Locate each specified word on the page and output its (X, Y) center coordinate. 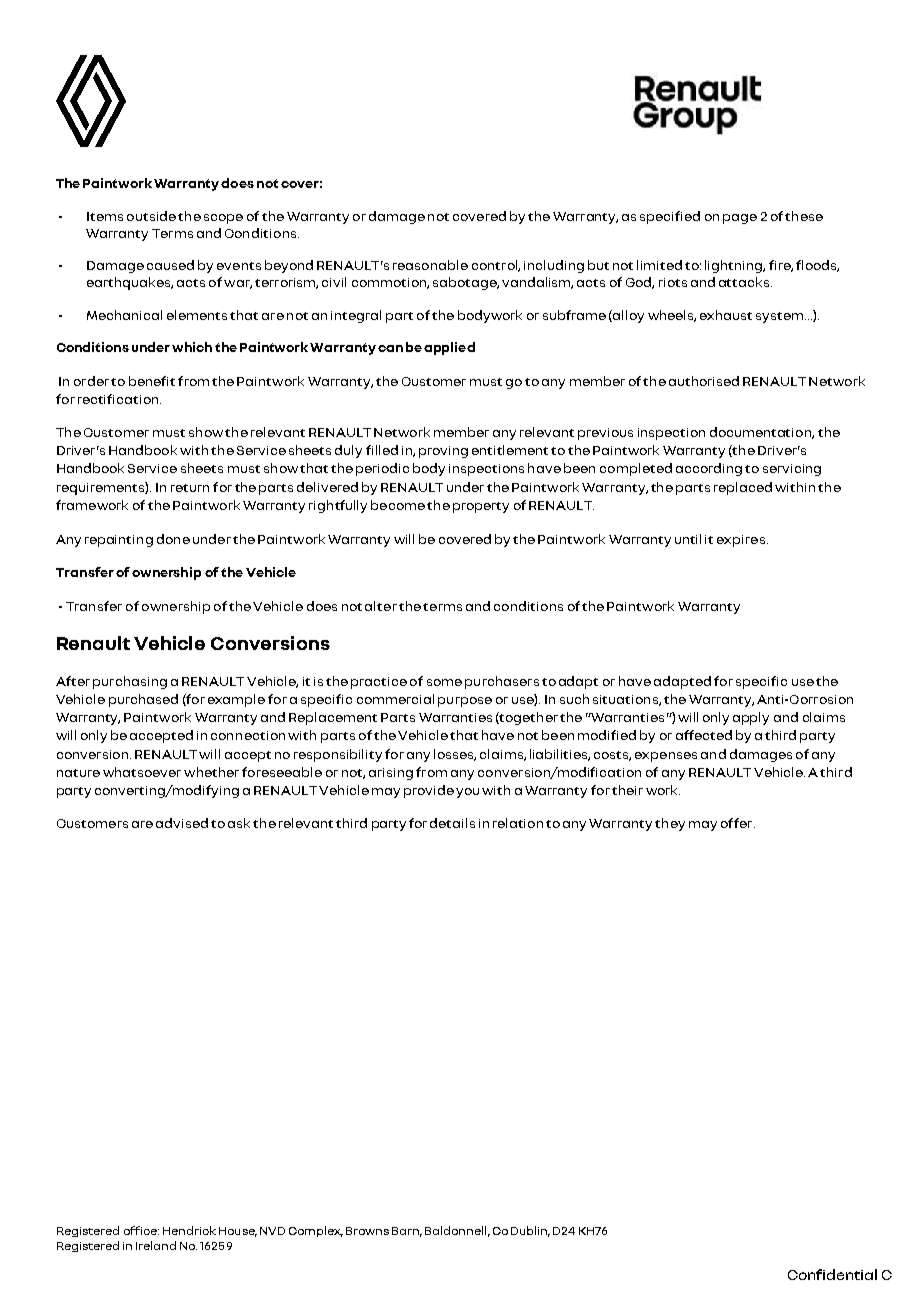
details (452, 823)
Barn (407, 1232)
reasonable (430, 265)
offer (738, 823)
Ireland (156, 1245)
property (481, 507)
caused (170, 265)
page (740, 219)
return (190, 488)
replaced (743, 488)
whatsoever (142, 772)
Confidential (832, 1274)
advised (182, 823)
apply (751, 718)
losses (455, 755)
